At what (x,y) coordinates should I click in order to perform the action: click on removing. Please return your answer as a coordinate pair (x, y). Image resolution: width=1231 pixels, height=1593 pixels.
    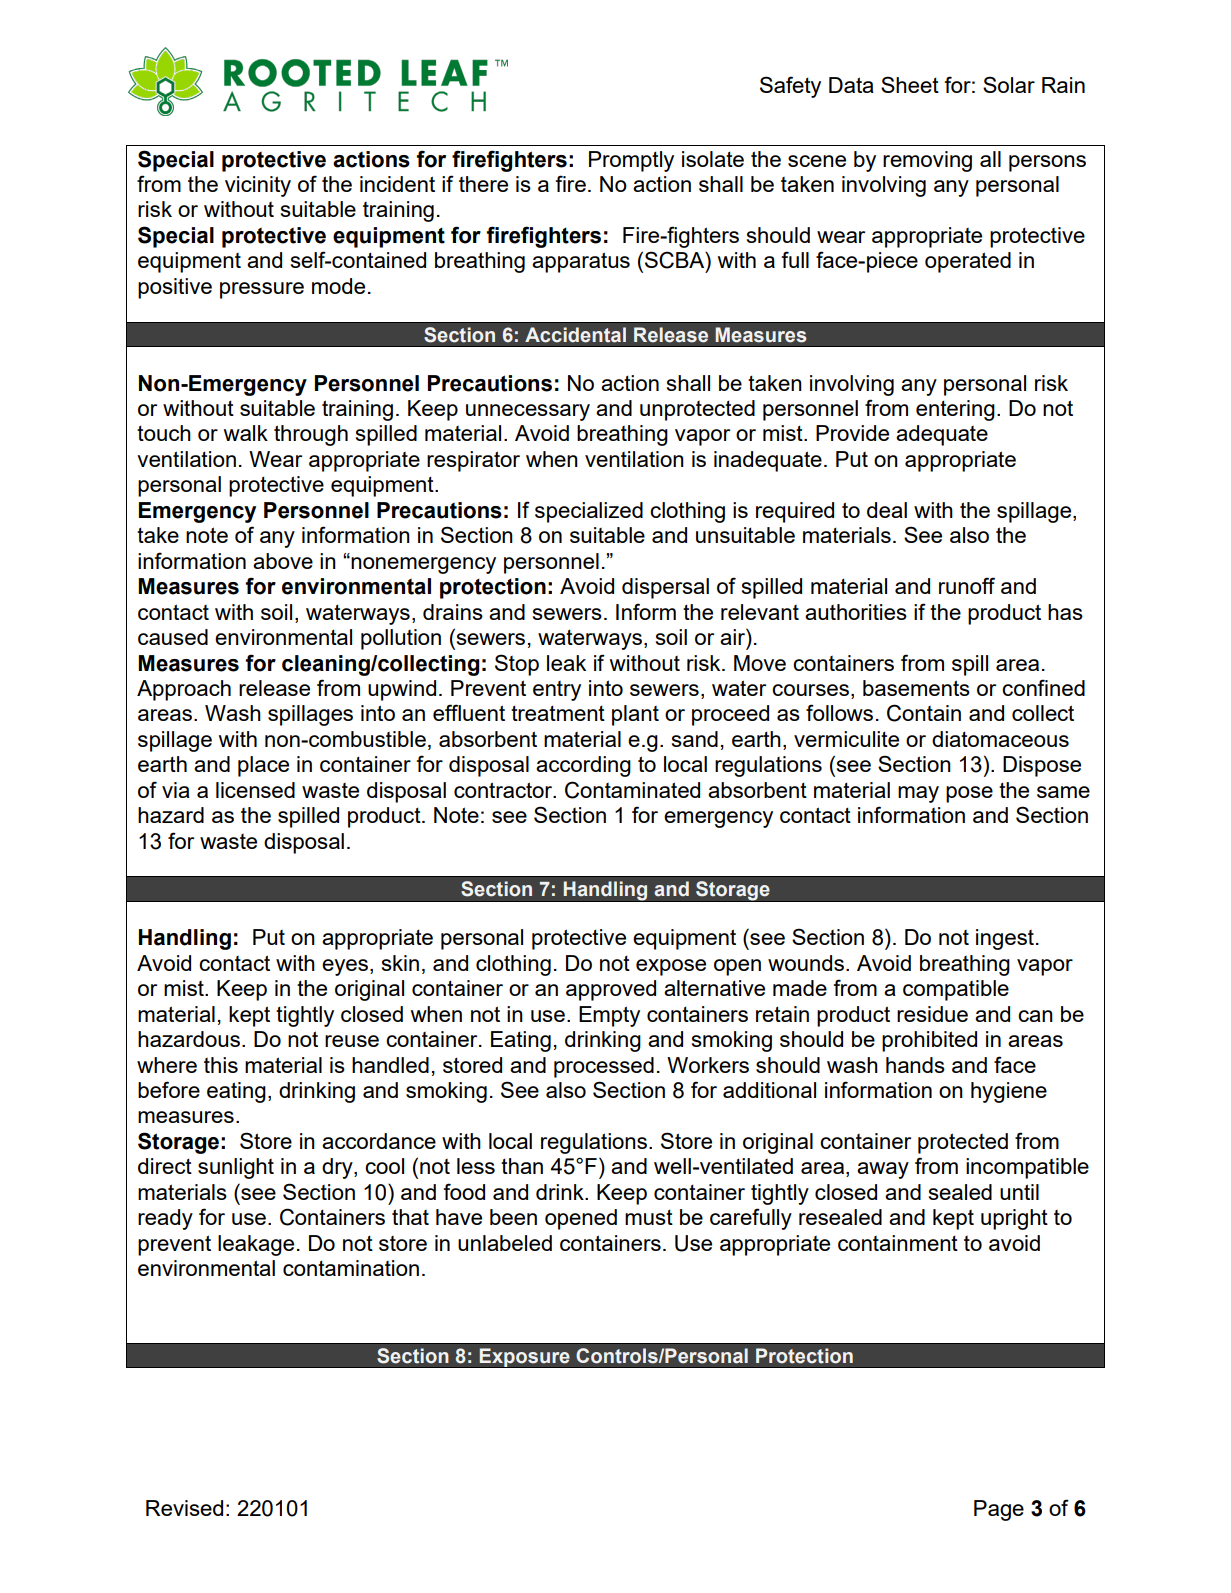
    Looking at the image, I should click on (927, 161).
